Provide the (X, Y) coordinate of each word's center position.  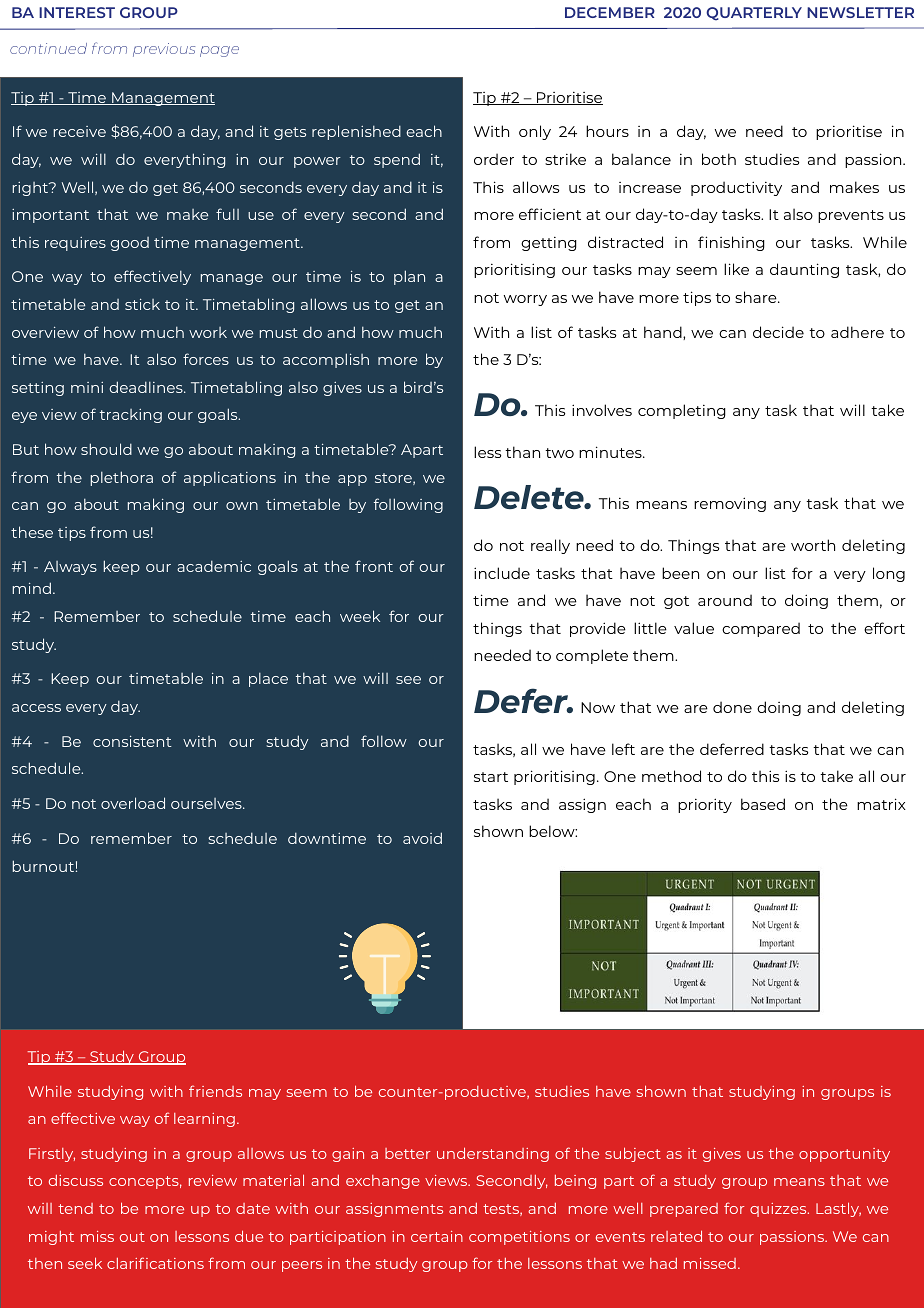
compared (761, 629)
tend (75, 1208)
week (360, 616)
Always (70, 568)
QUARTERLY (754, 14)
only (535, 132)
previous (164, 50)
